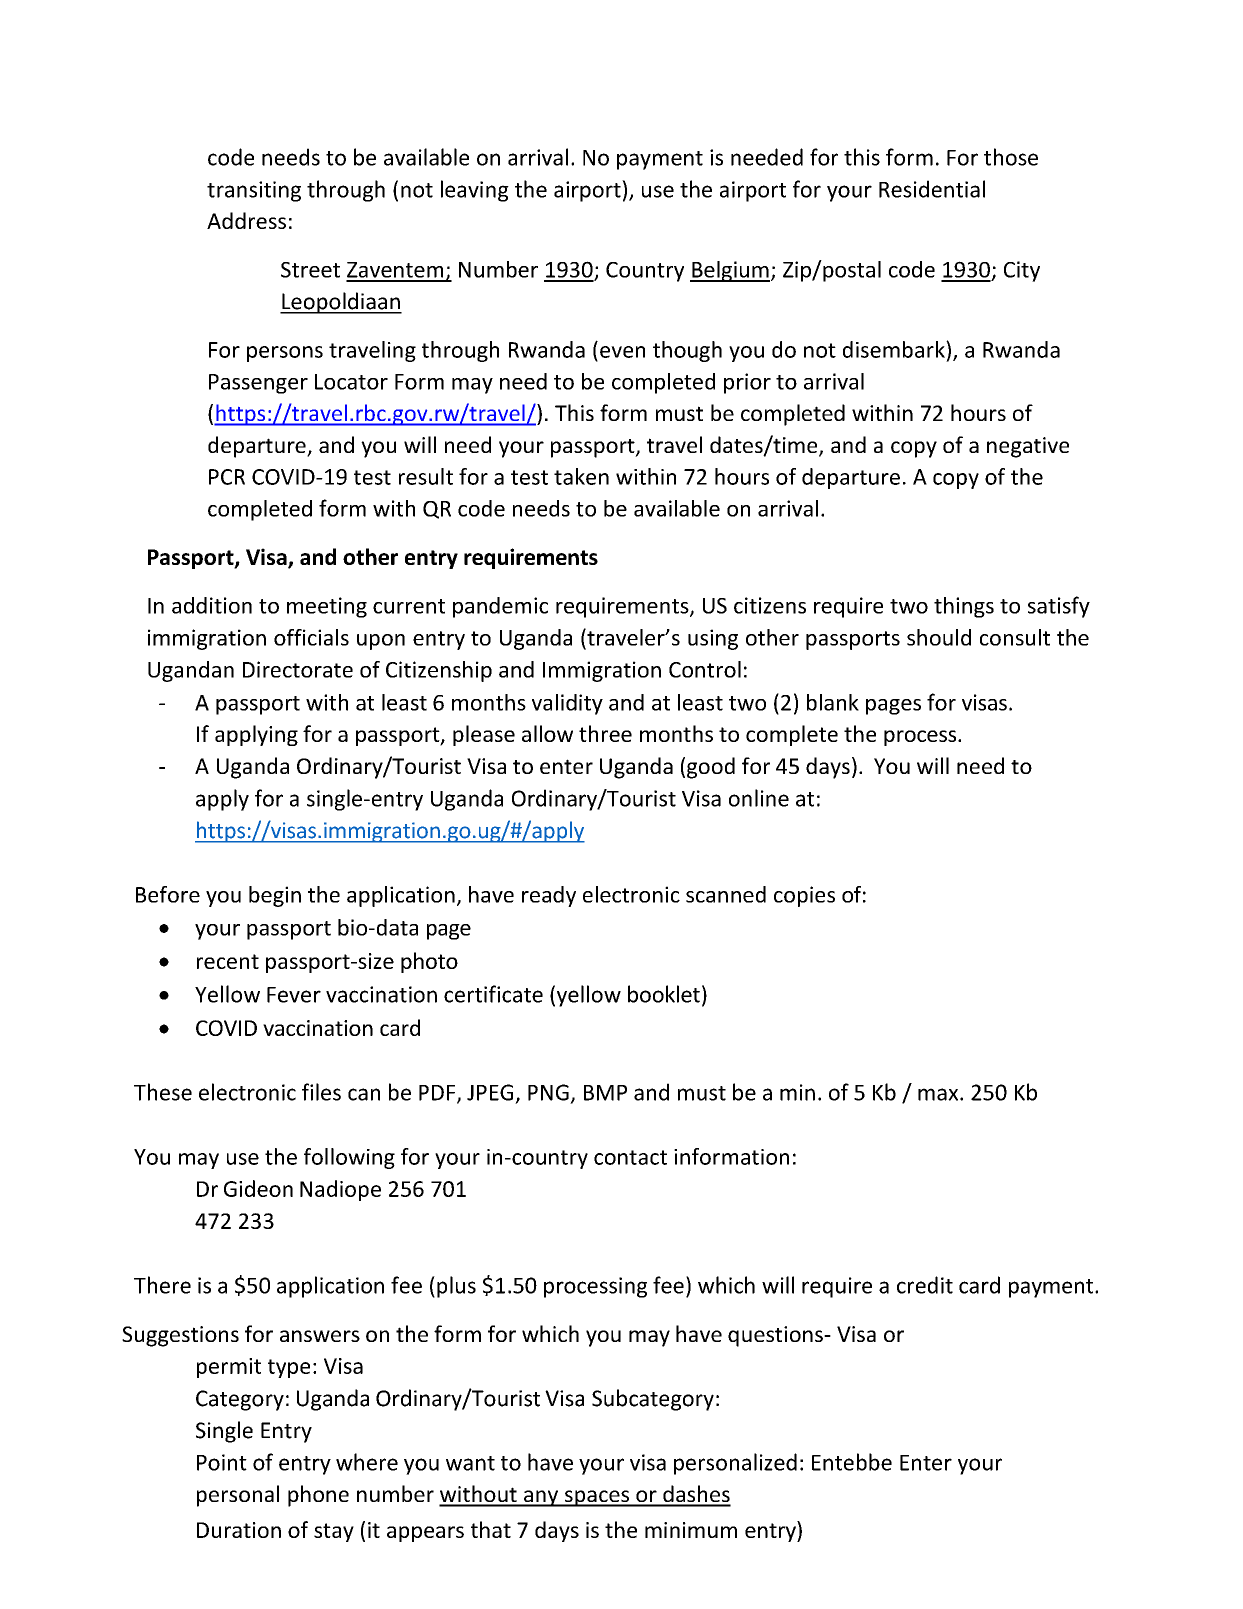 Image resolution: width=1243 pixels, height=1609 pixels. Describe the element at coordinates (939, 1094) in the screenshot. I see `max` at that location.
